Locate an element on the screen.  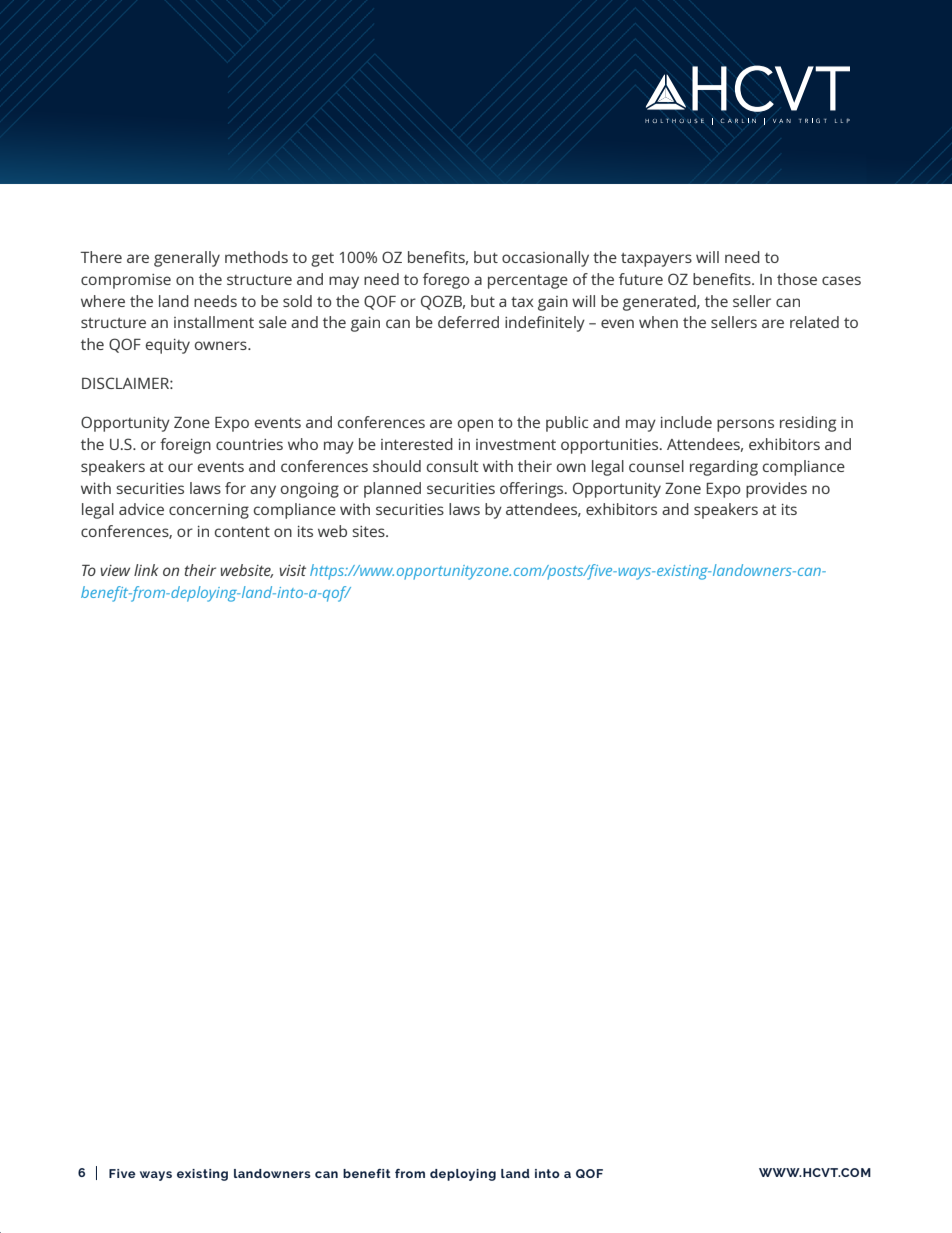
link is located at coordinates (146, 570).
